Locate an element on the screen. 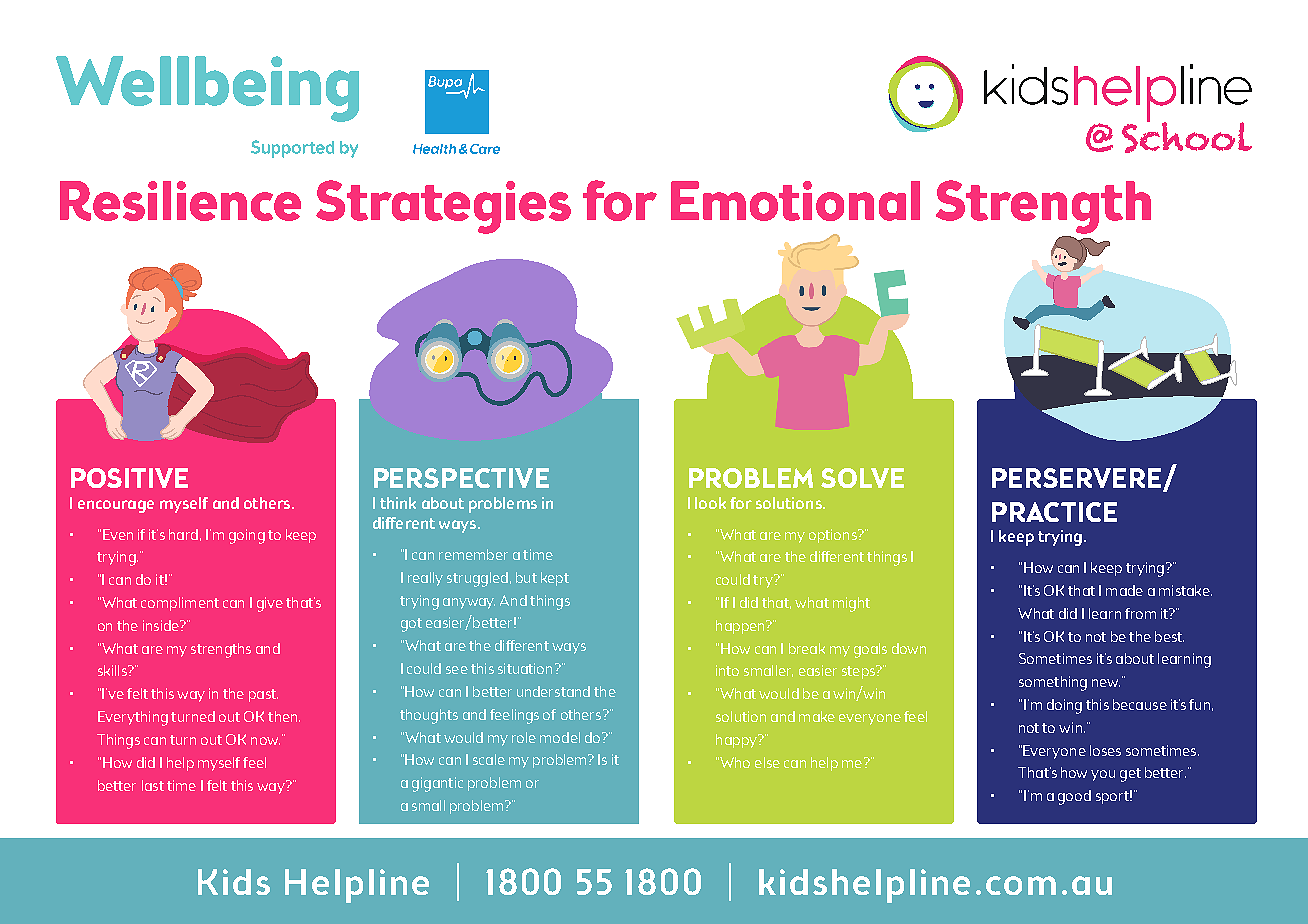  Strategies is located at coordinates (443, 207).
